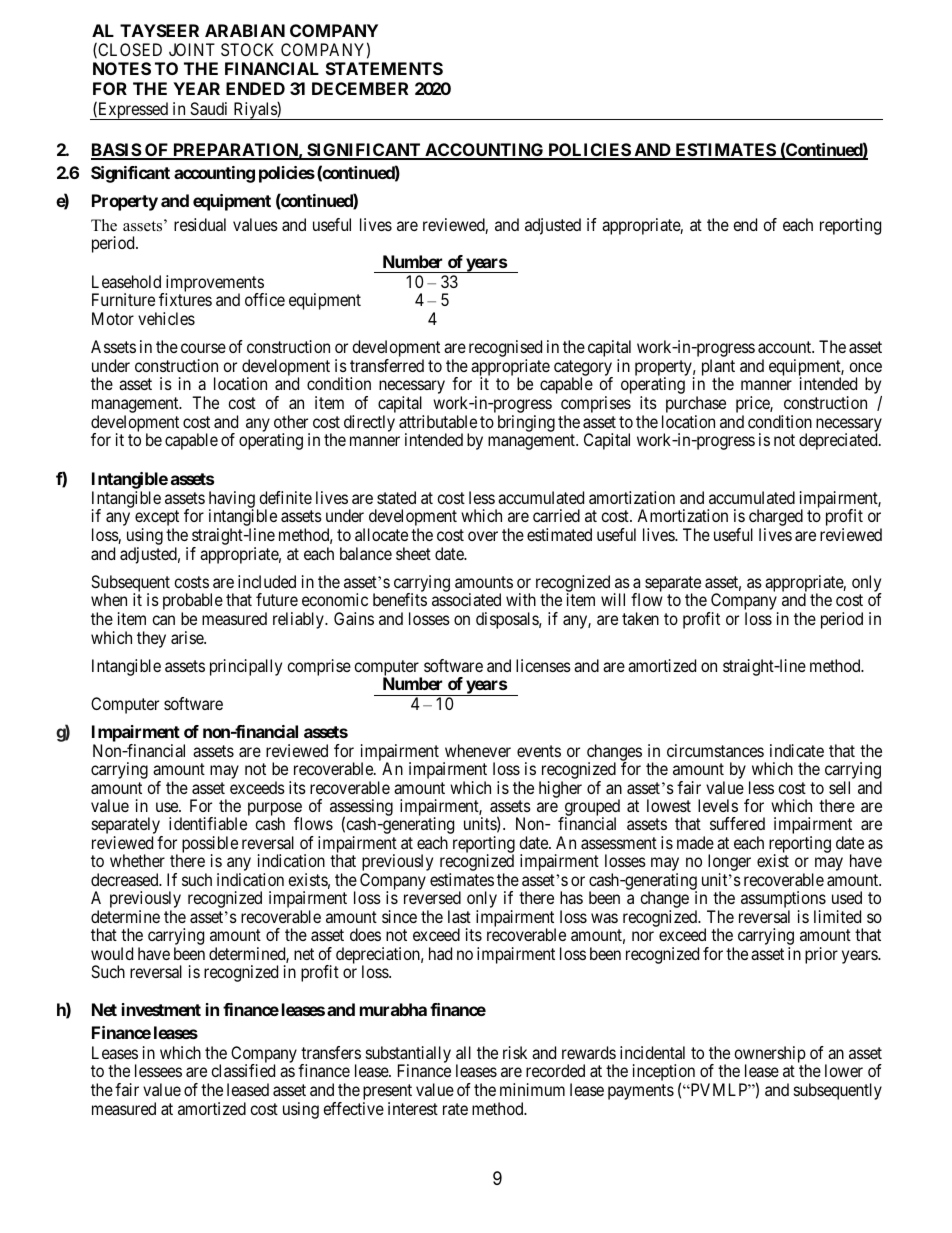 This image has width=952, height=1233. I want to click on plant, so click(718, 368).
